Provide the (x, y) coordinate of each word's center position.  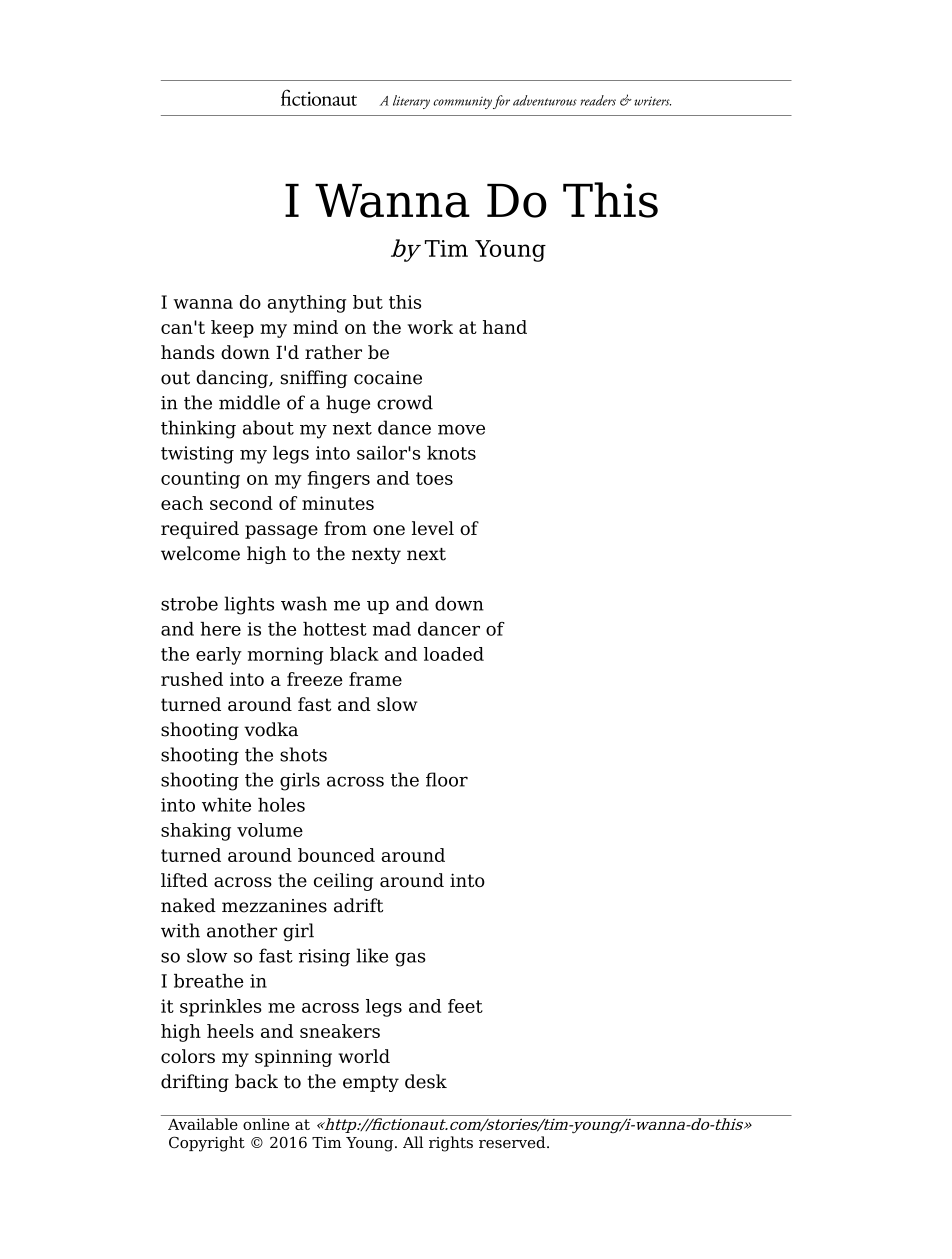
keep (232, 329)
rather (333, 352)
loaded (454, 654)
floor (447, 779)
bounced (336, 855)
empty (371, 1084)
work (430, 327)
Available (203, 1124)
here (220, 629)
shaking (196, 832)
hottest (335, 629)
